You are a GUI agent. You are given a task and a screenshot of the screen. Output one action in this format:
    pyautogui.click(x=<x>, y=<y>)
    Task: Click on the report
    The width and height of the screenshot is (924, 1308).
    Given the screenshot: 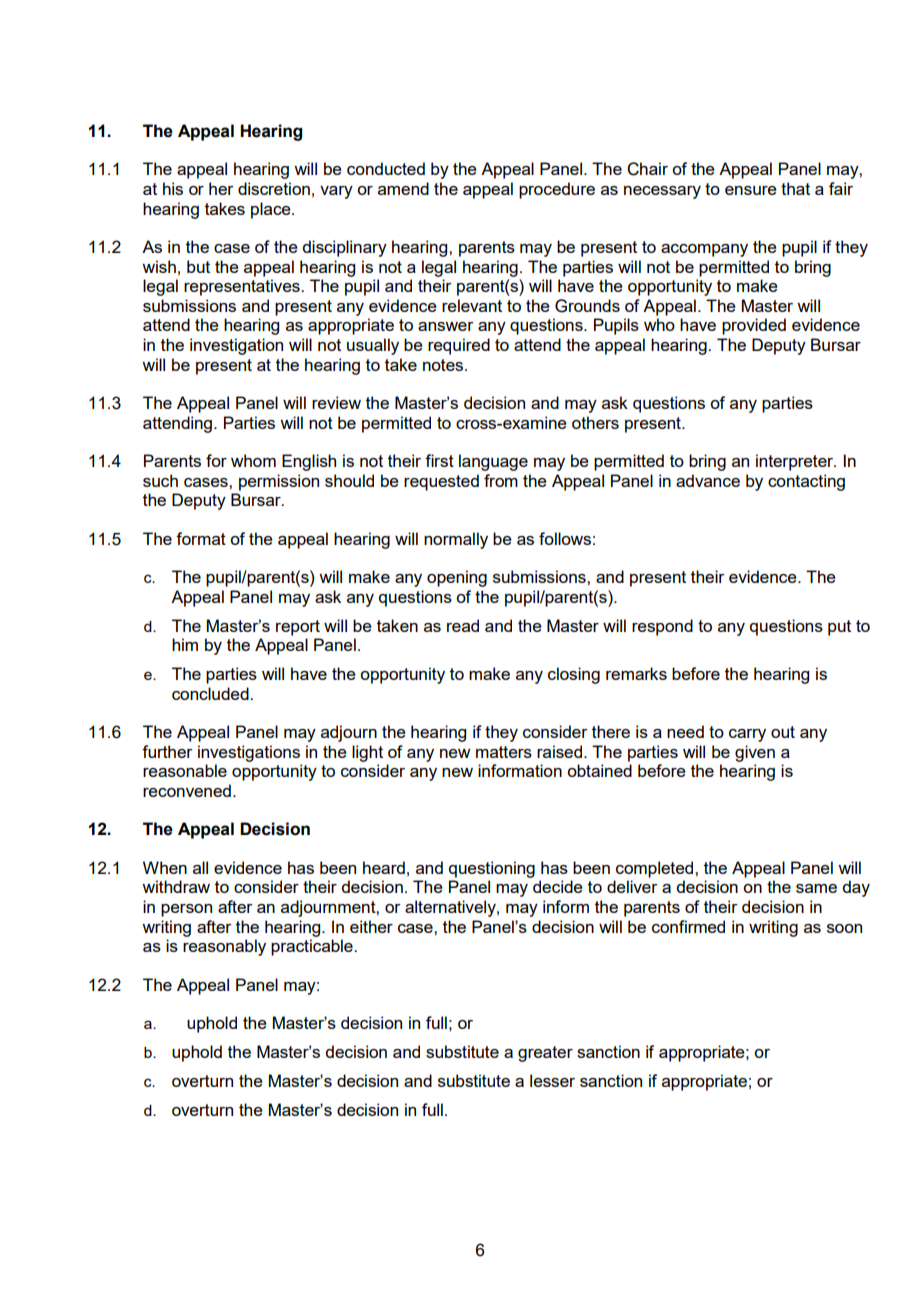 What is the action you would take?
    pyautogui.click(x=298, y=628)
